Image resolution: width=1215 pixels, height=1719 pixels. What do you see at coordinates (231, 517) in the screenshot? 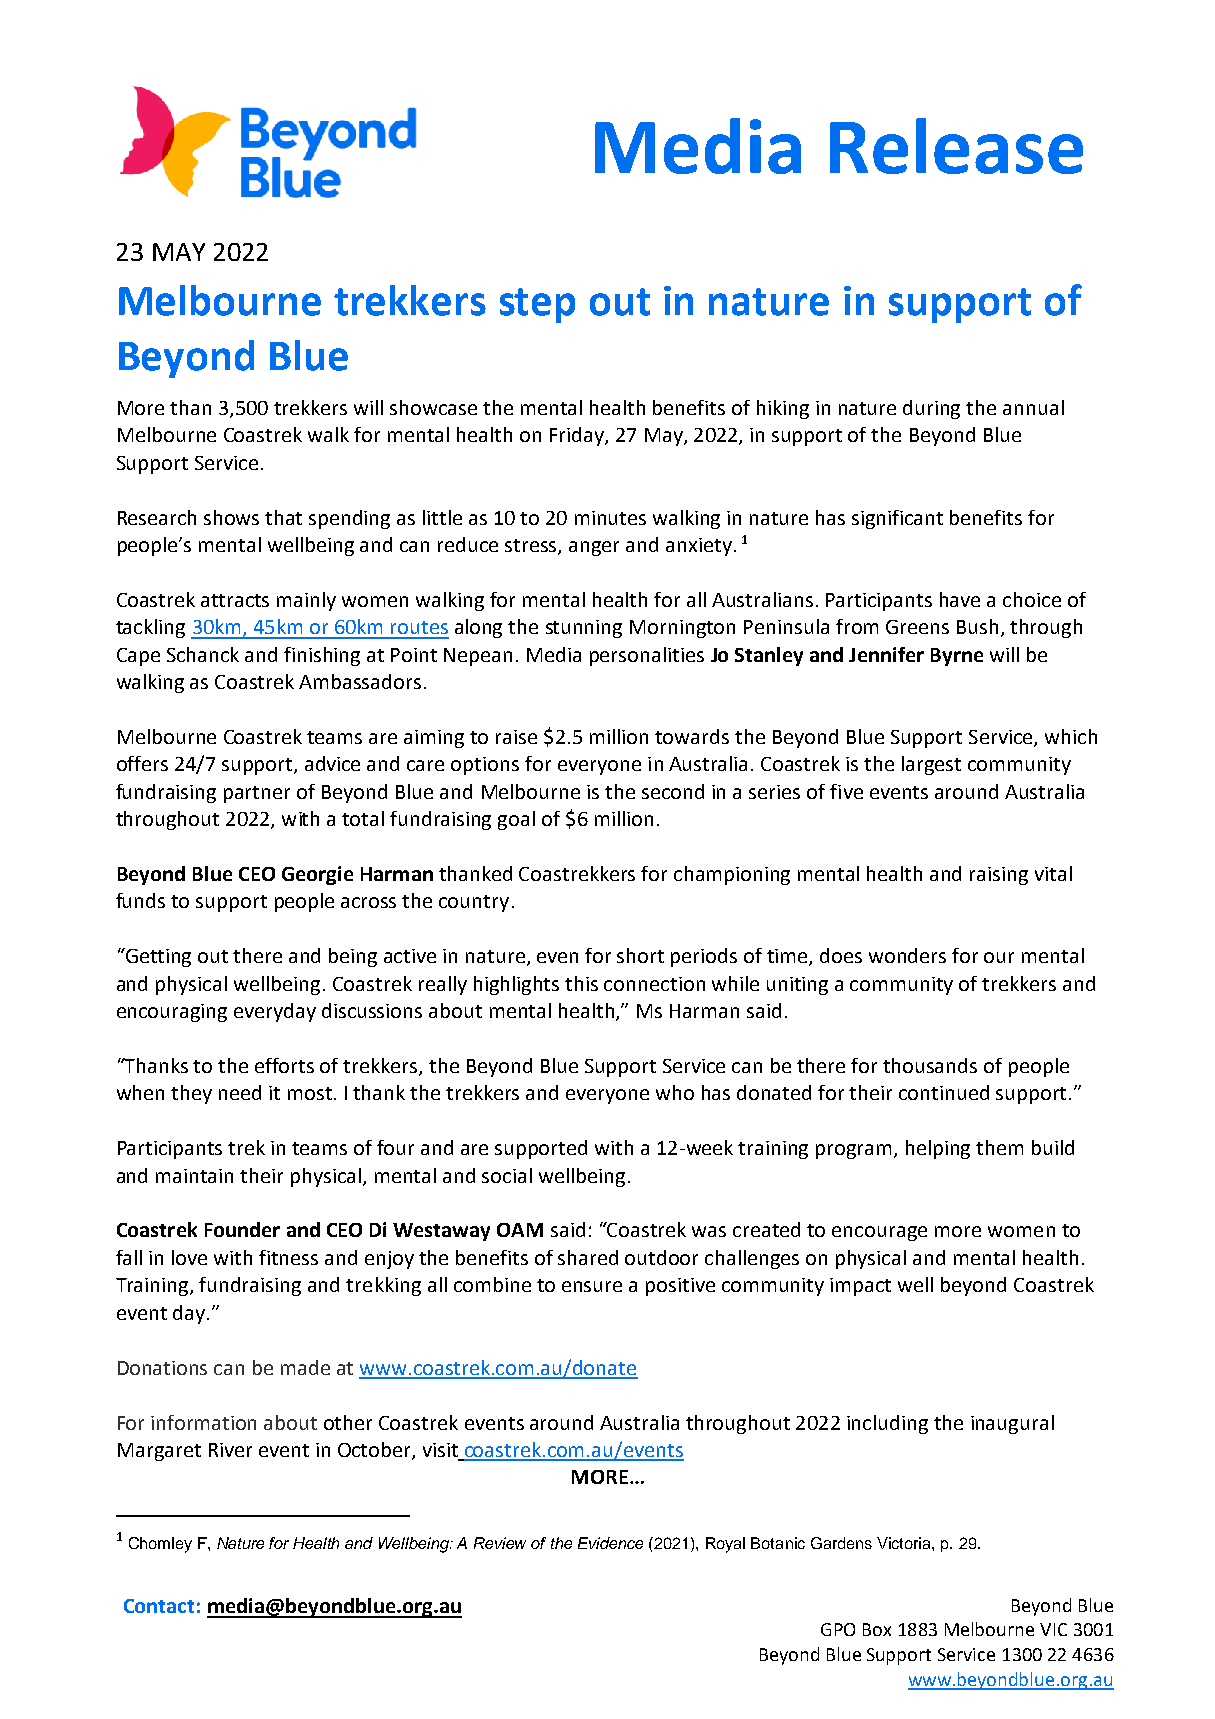
I see `shows` at bounding box center [231, 517].
